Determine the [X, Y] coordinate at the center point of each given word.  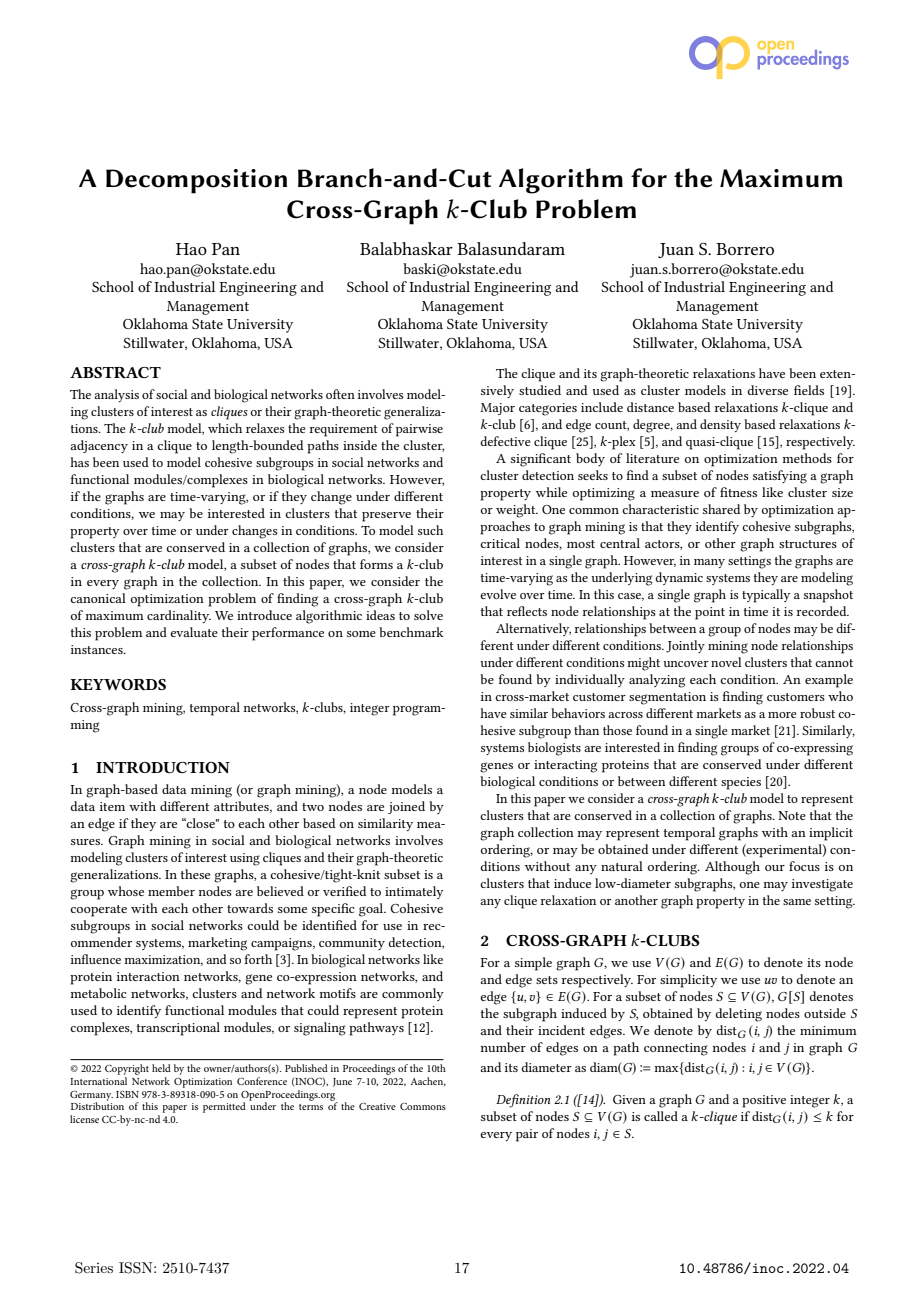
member [171, 891]
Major [497, 409]
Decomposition [196, 181]
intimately [414, 892]
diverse [767, 390]
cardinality [179, 616]
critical [500, 543]
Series [94, 1268]
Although [732, 868]
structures [808, 544]
